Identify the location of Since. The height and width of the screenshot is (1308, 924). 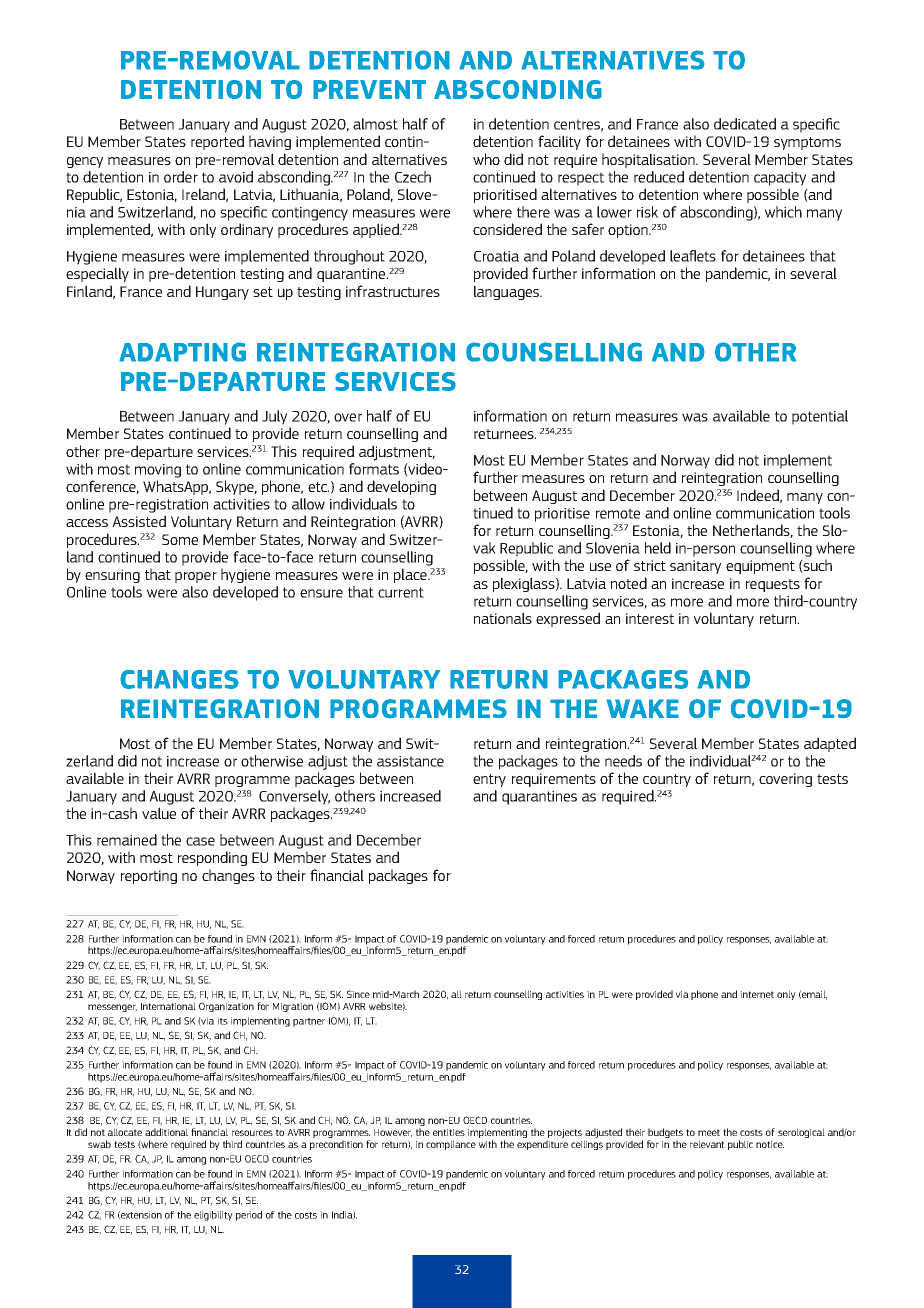
(358, 994).
